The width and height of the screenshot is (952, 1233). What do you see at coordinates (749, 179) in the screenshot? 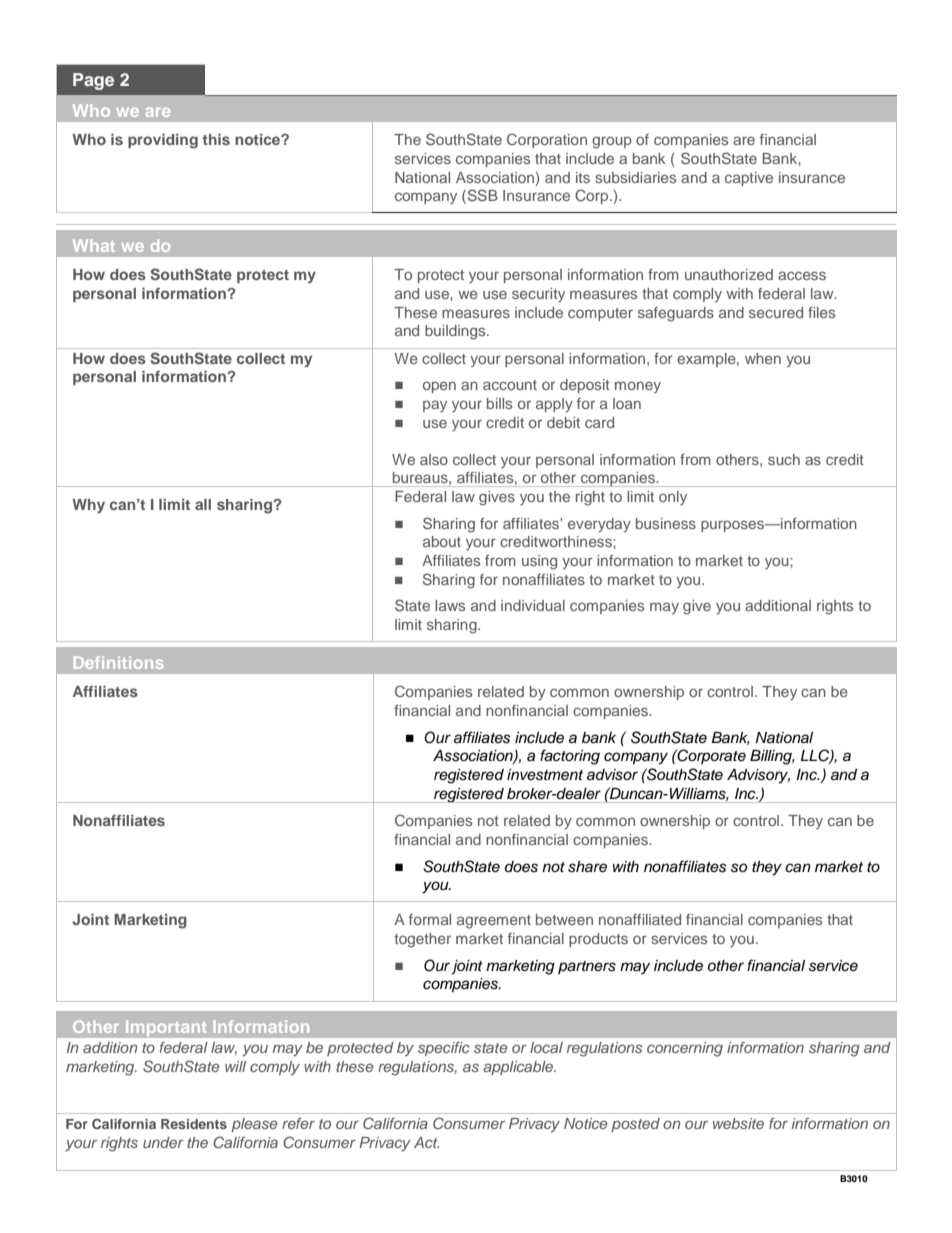
I see `captive` at bounding box center [749, 179].
